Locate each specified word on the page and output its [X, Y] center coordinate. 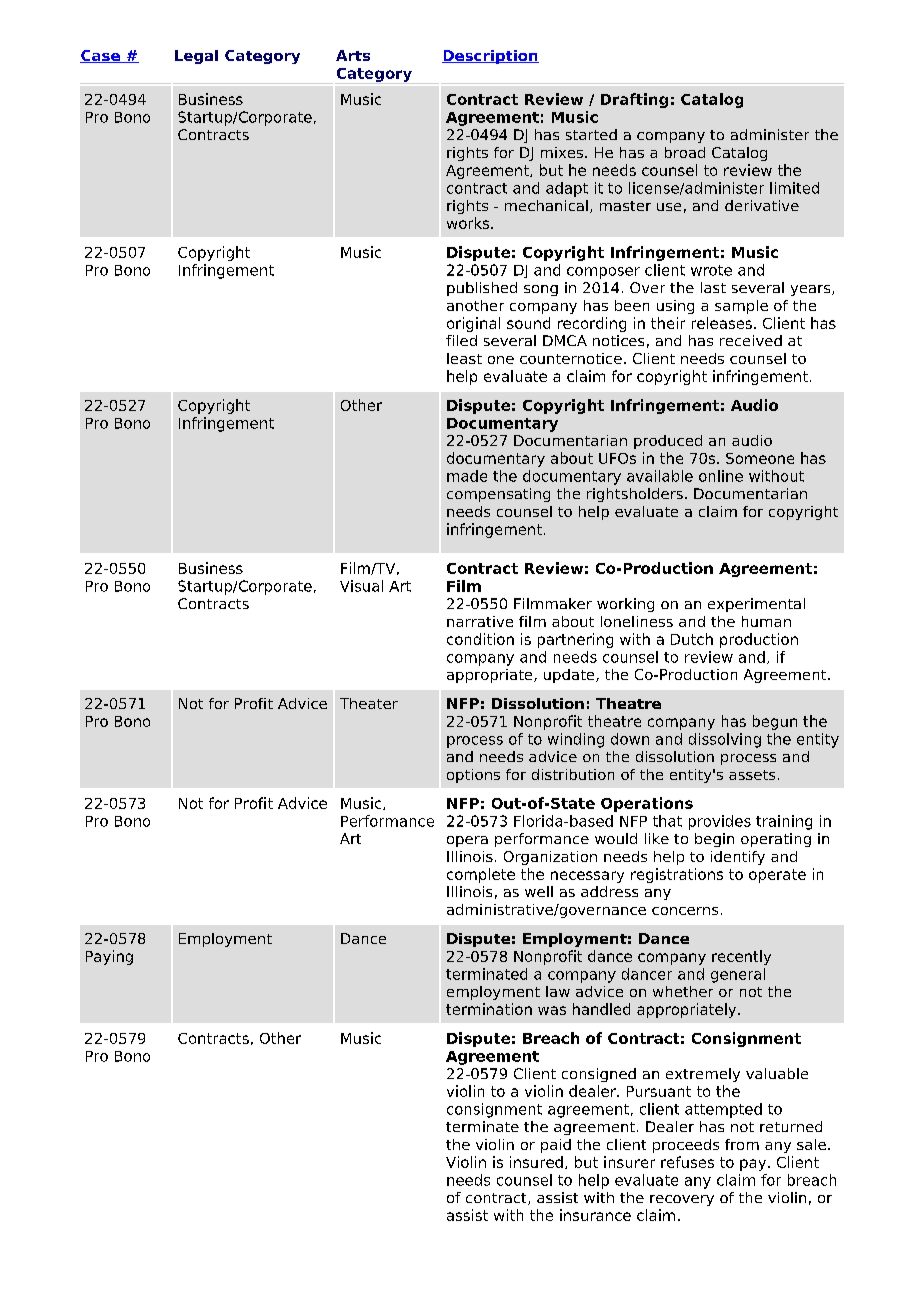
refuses [687, 1162]
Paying [109, 957]
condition [480, 639]
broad [685, 152]
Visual [361, 586]
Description [490, 57]
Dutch [692, 639]
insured [536, 1162]
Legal [196, 57]
